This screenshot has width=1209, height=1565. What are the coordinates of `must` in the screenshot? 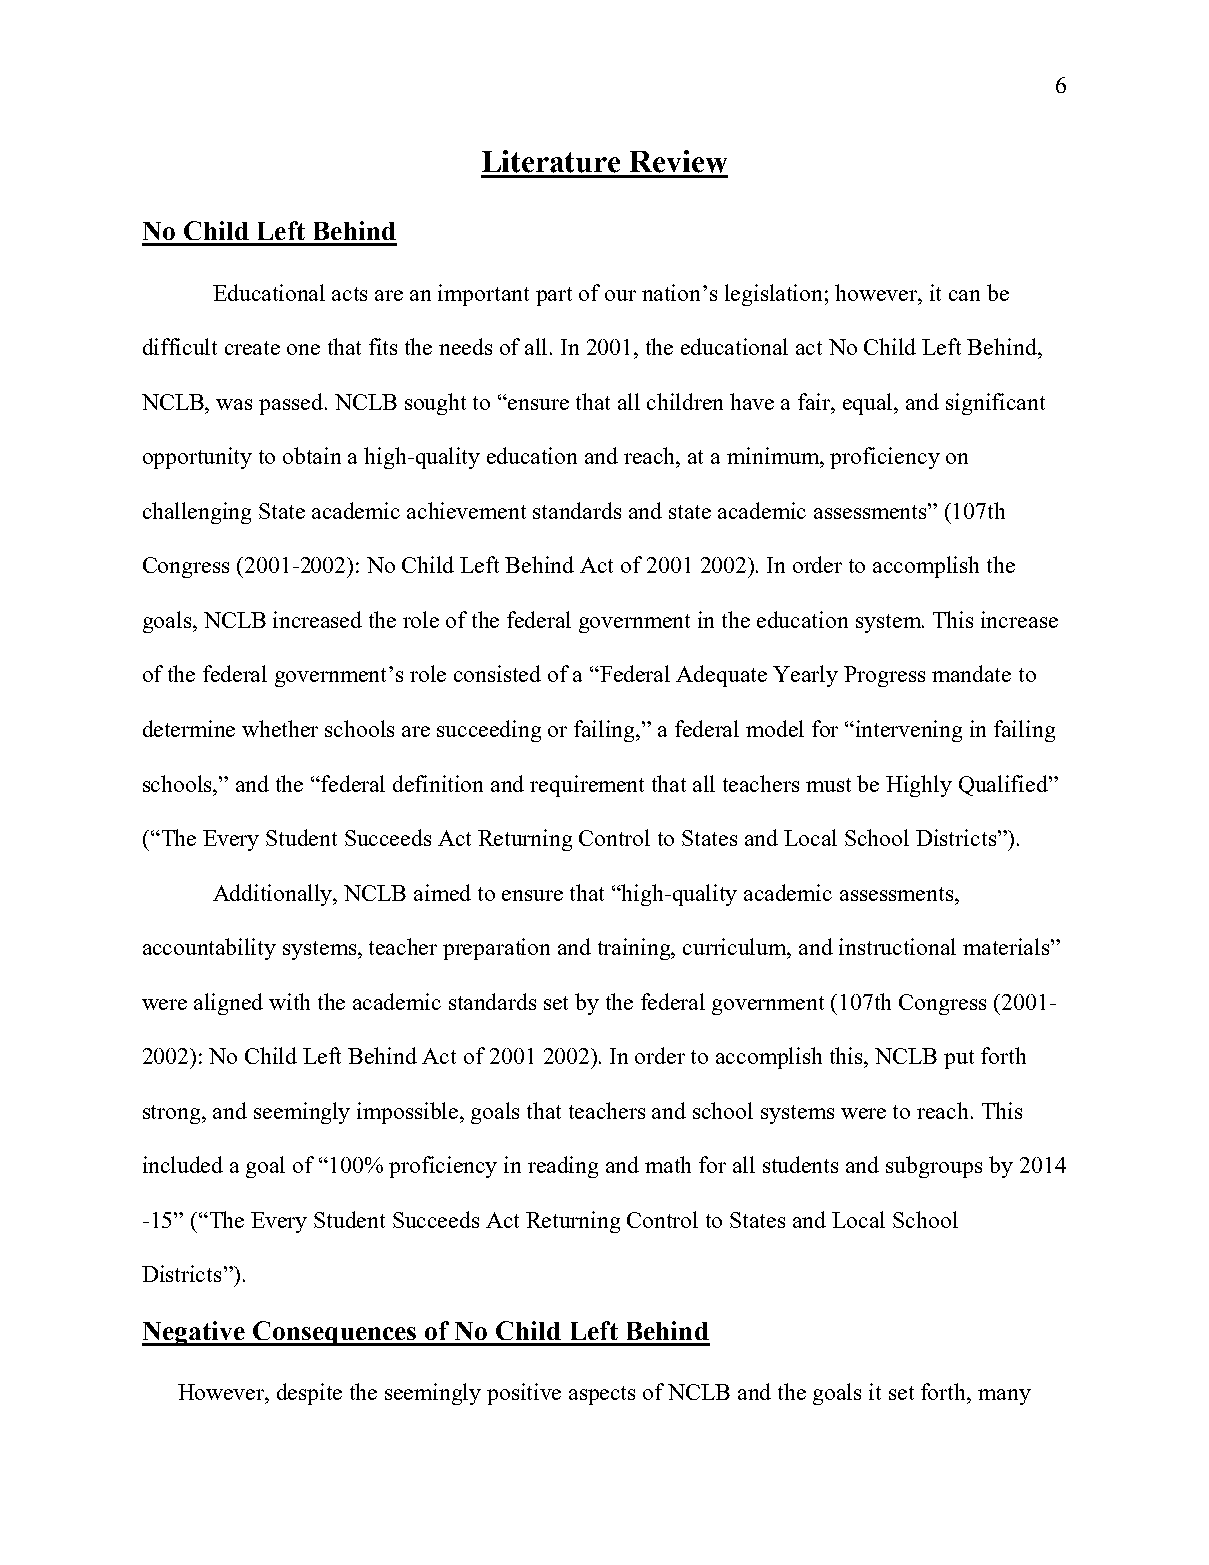 It's located at (828, 785).
